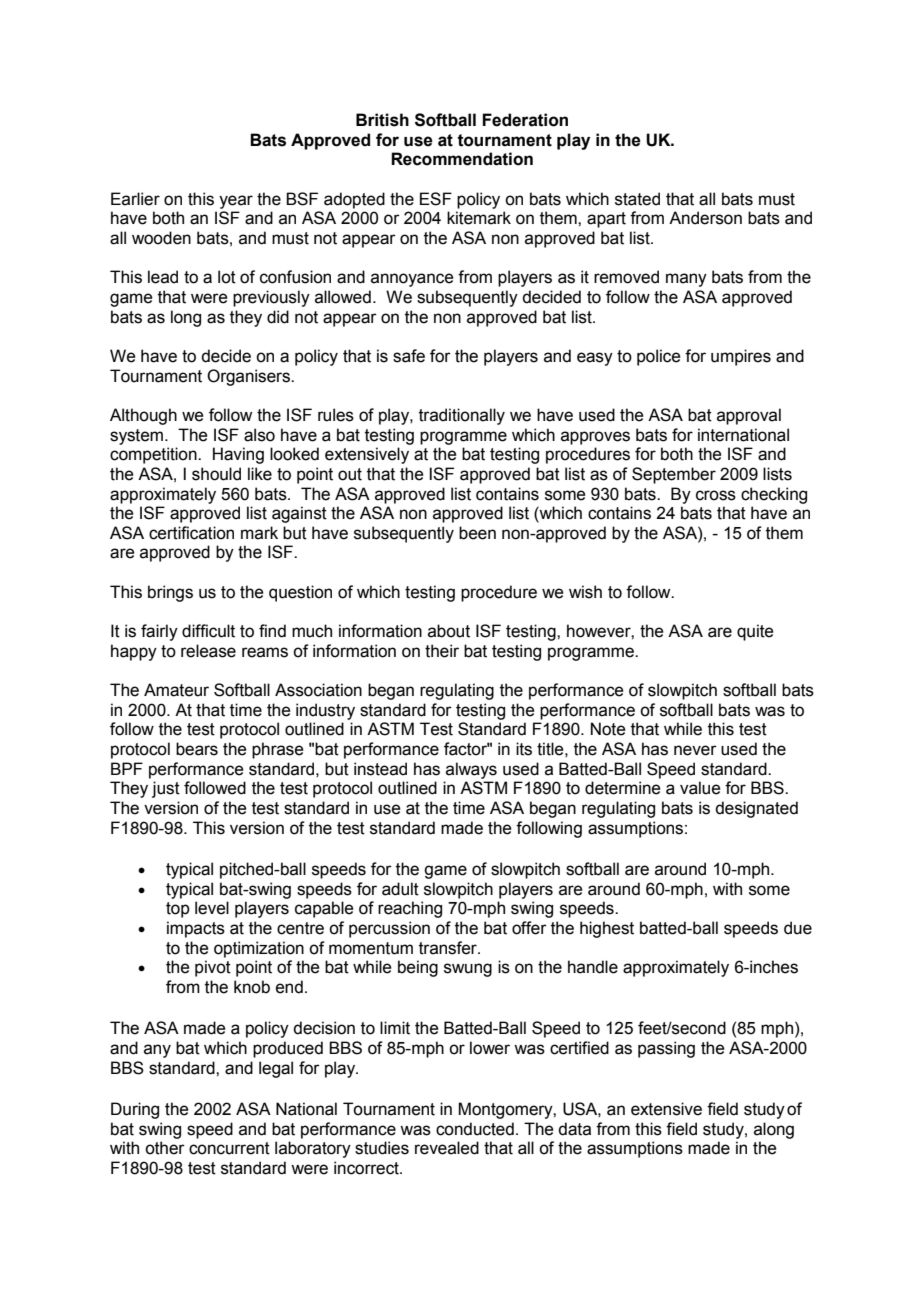 The width and height of the document is (924, 1308). What do you see at coordinates (475, 1129) in the document?
I see `conducted` at bounding box center [475, 1129].
